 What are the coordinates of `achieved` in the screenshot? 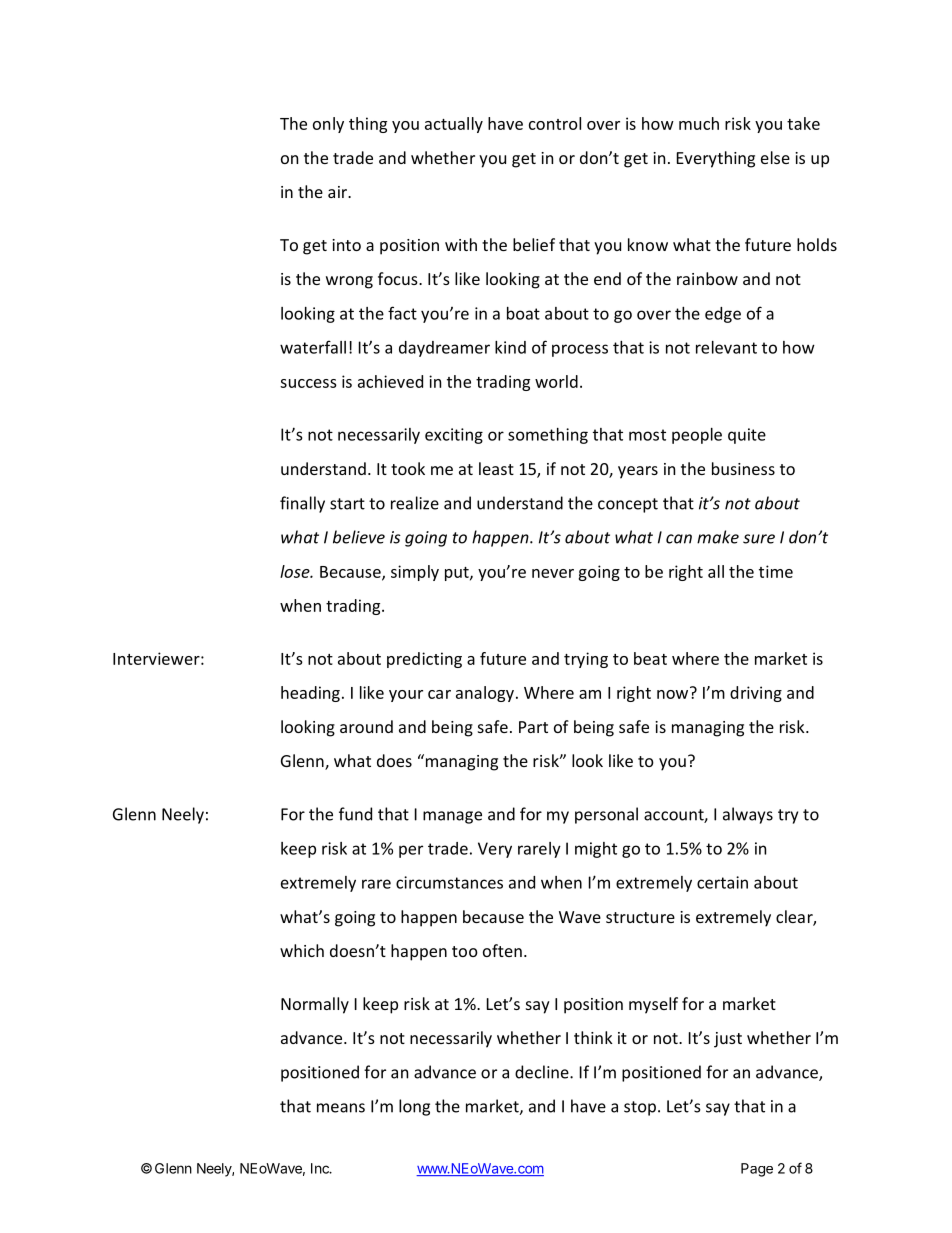 It's located at (390, 381).
